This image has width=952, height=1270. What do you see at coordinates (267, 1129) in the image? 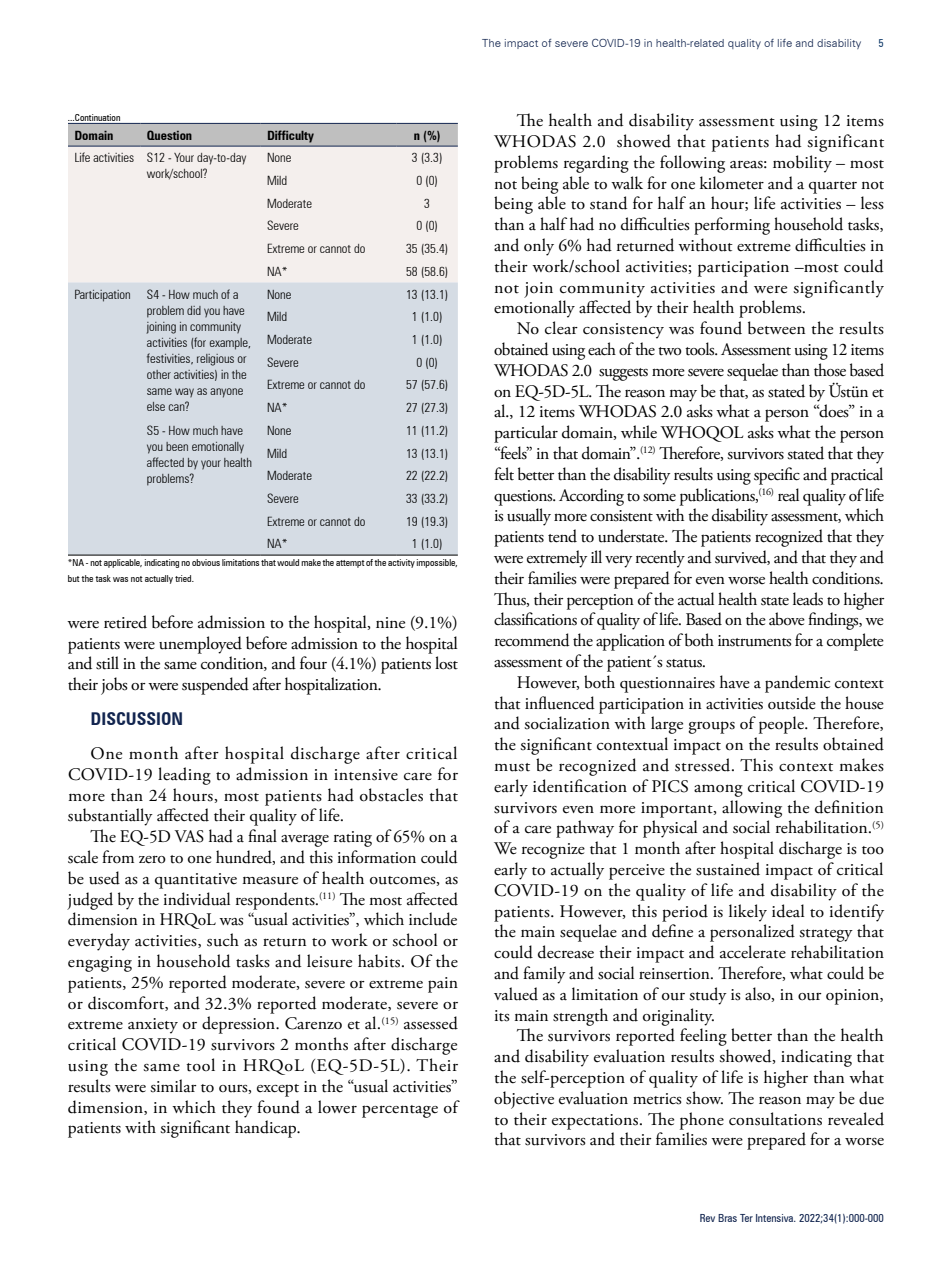
I see `handicap` at bounding box center [267, 1129].
